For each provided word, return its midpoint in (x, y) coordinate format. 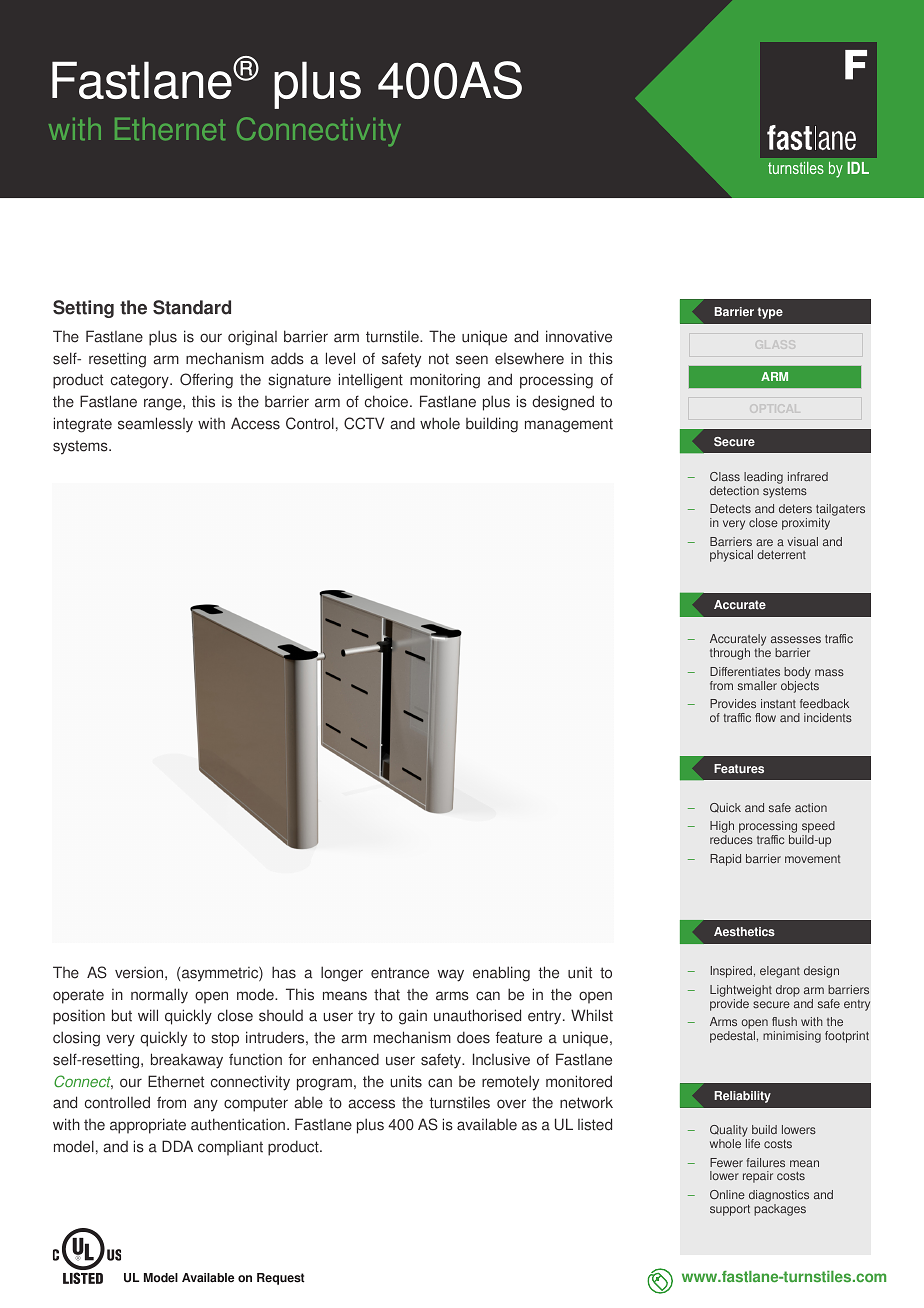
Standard (192, 307)
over (511, 1104)
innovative (579, 336)
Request (281, 1279)
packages (780, 1210)
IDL (858, 168)
